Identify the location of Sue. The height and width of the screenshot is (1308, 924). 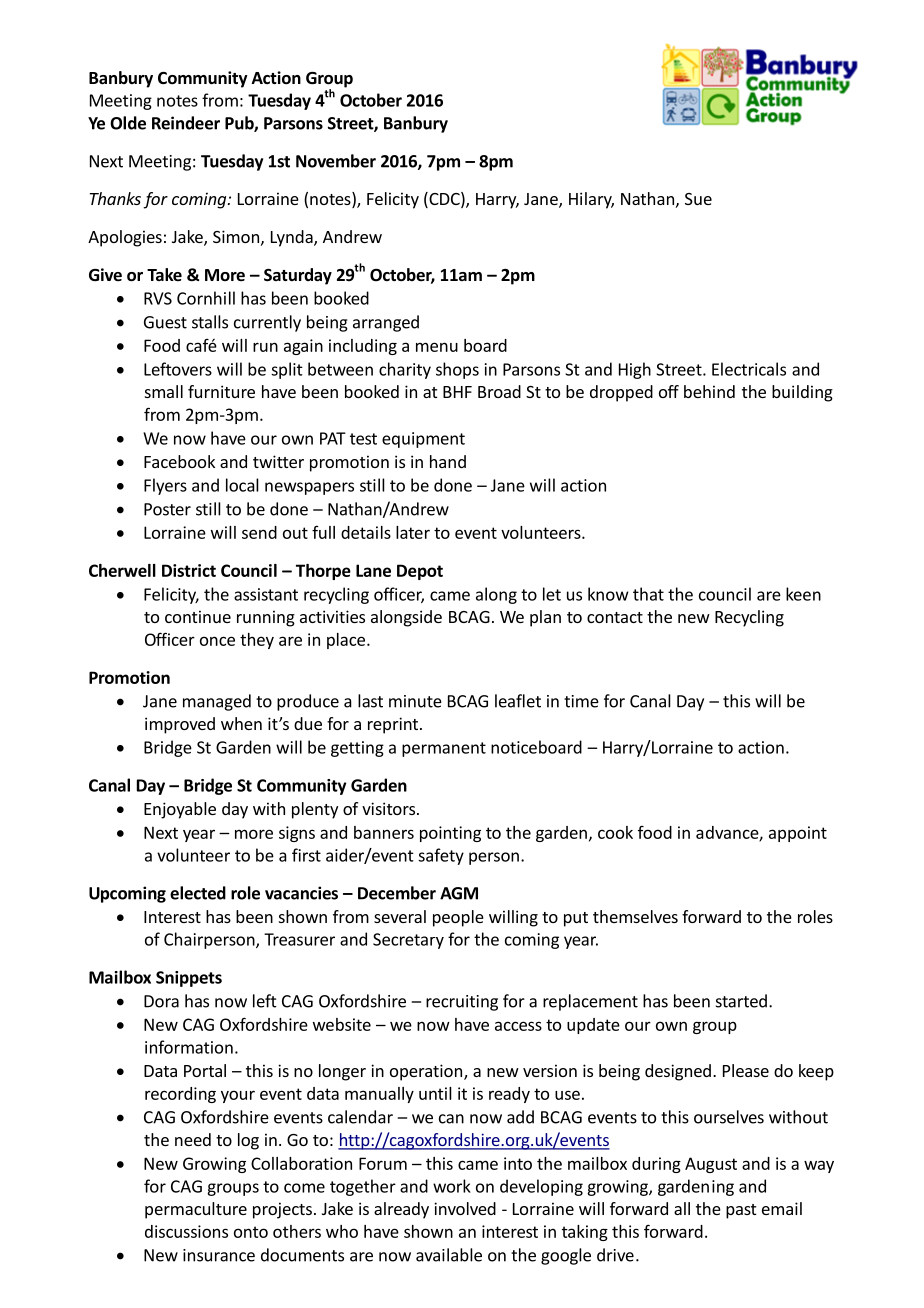
(698, 199).
